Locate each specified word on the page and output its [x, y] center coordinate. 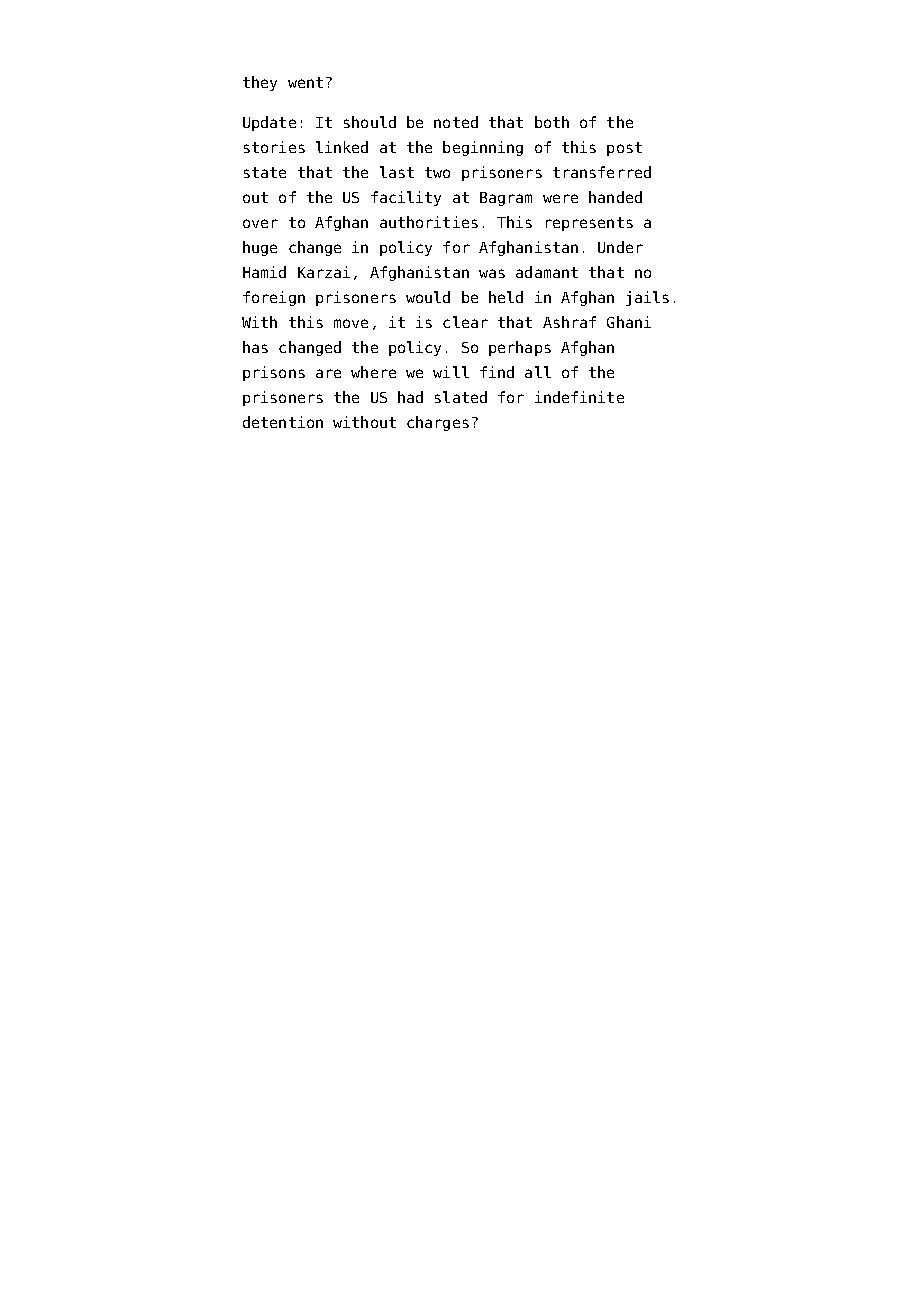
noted [456, 122]
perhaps [520, 348]
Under [620, 247]
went [305, 82]
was [492, 273]
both [552, 122]
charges [438, 423]
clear [465, 322]
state [265, 172]
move [351, 323]
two [437, 172]
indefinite [579, 397]
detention [283, 422]
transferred [602, 172]
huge [260, 248]
